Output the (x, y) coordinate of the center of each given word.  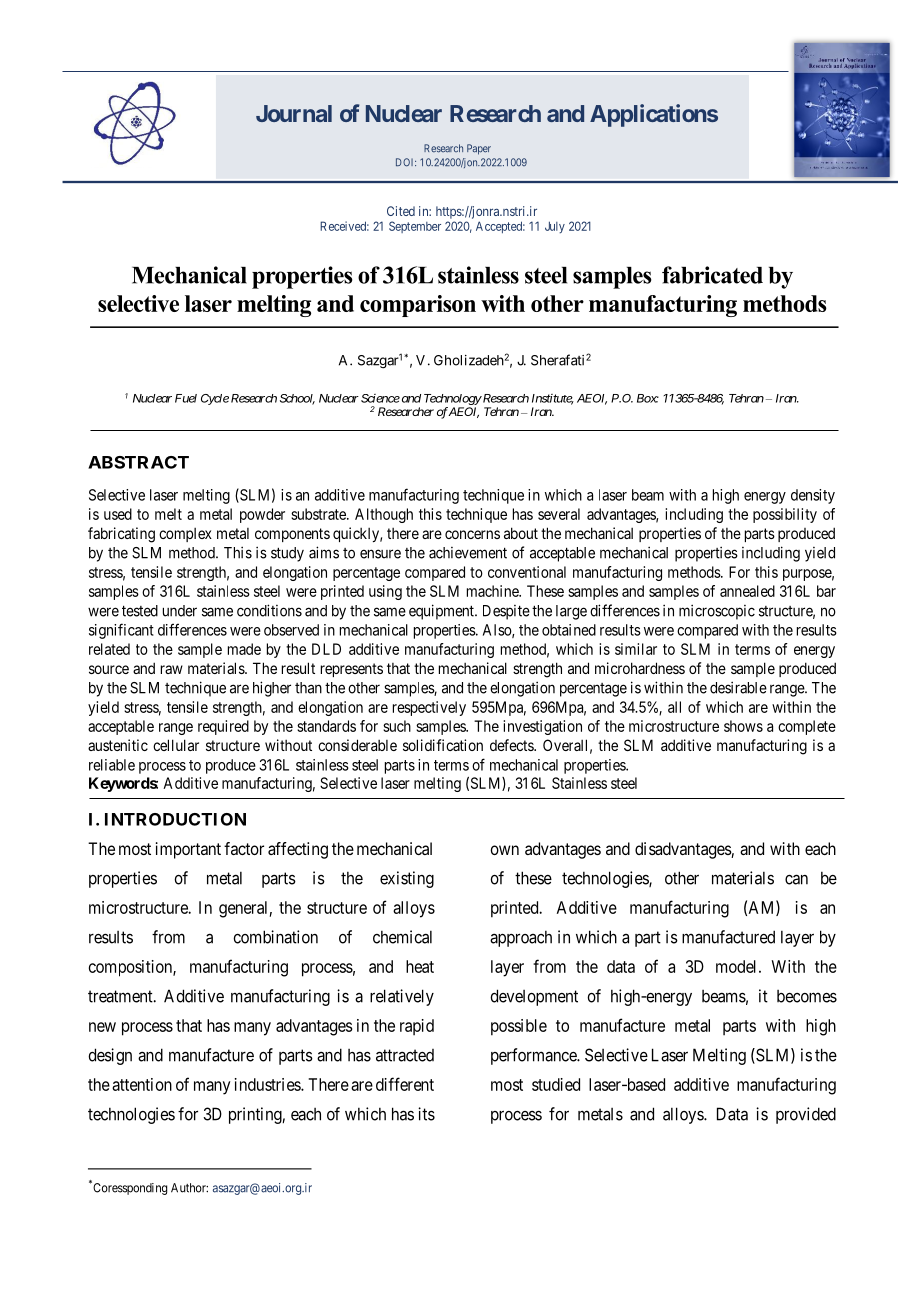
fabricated (712, 275)
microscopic (717, 612)
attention (142, 1084)
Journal (294, 113)
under (180, 611)
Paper (479, 149)
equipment (442, 612)
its (426, 1114)
